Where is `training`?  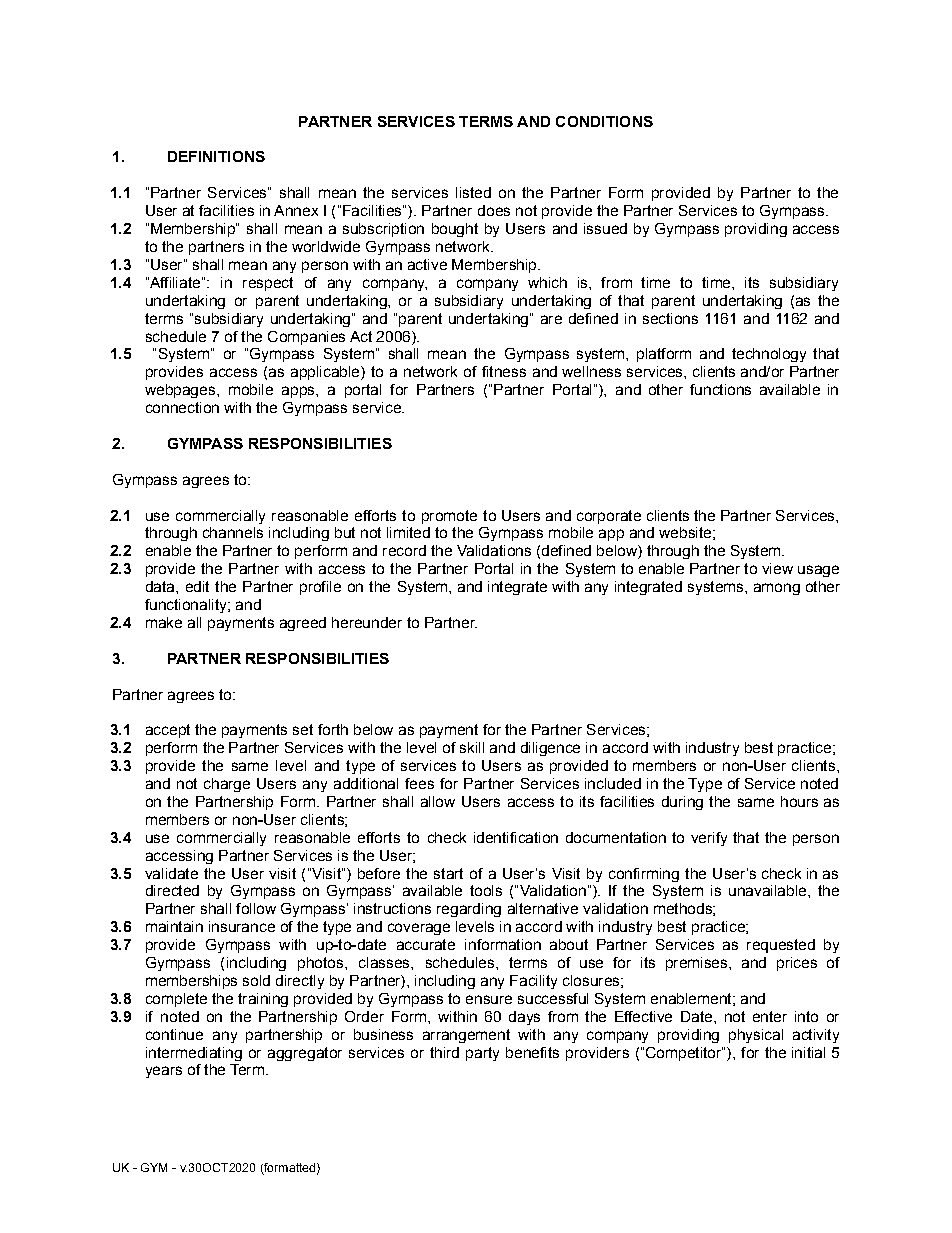
training is located at coordinates (263, 1000).
